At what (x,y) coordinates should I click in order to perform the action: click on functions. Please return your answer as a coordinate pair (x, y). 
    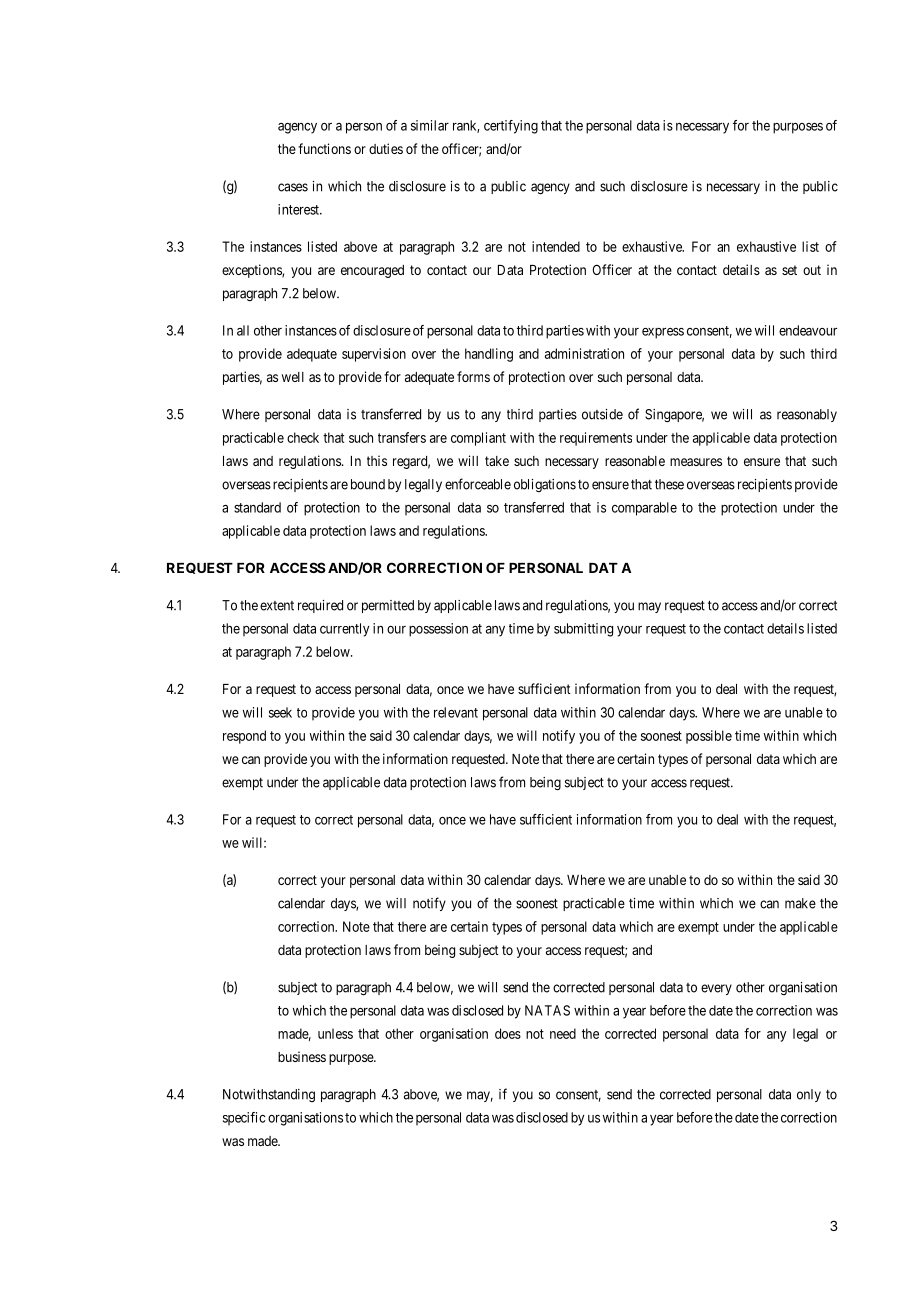
    Looking at the image, I should click on (324, 148).
